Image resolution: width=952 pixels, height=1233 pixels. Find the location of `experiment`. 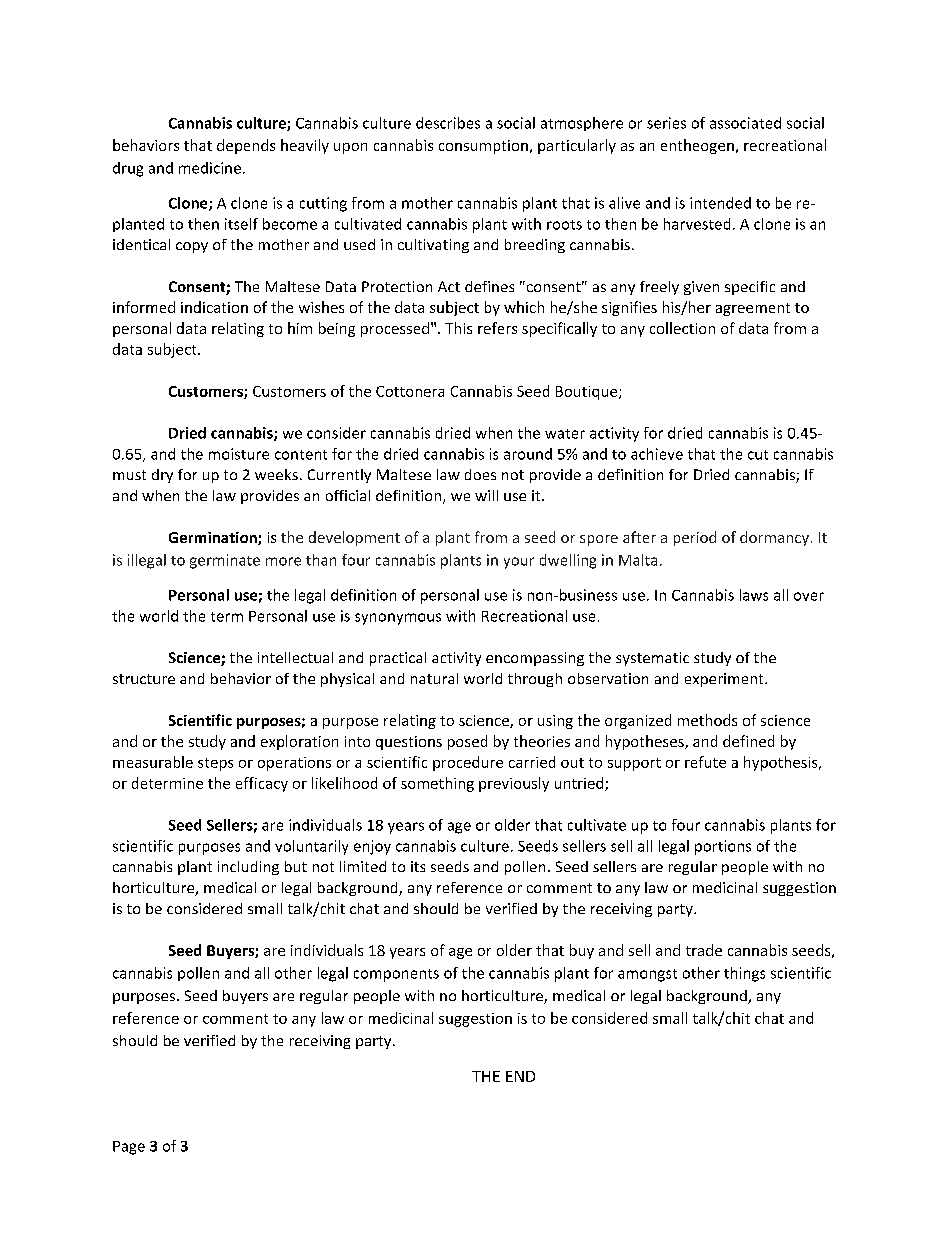

experiment is located at coordinates (725, 680).
